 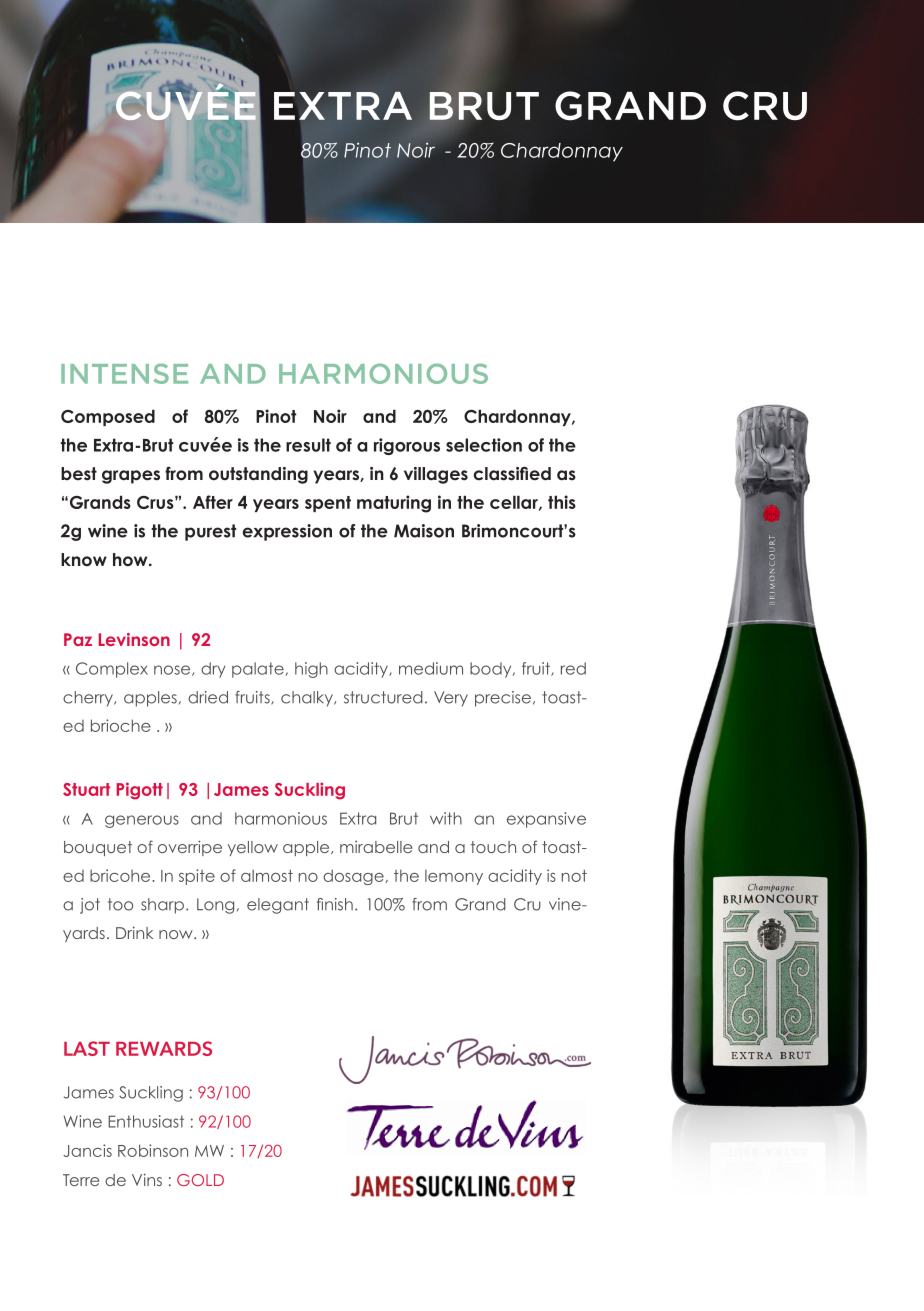 I want to click on body, so click(x=492, y=670).
